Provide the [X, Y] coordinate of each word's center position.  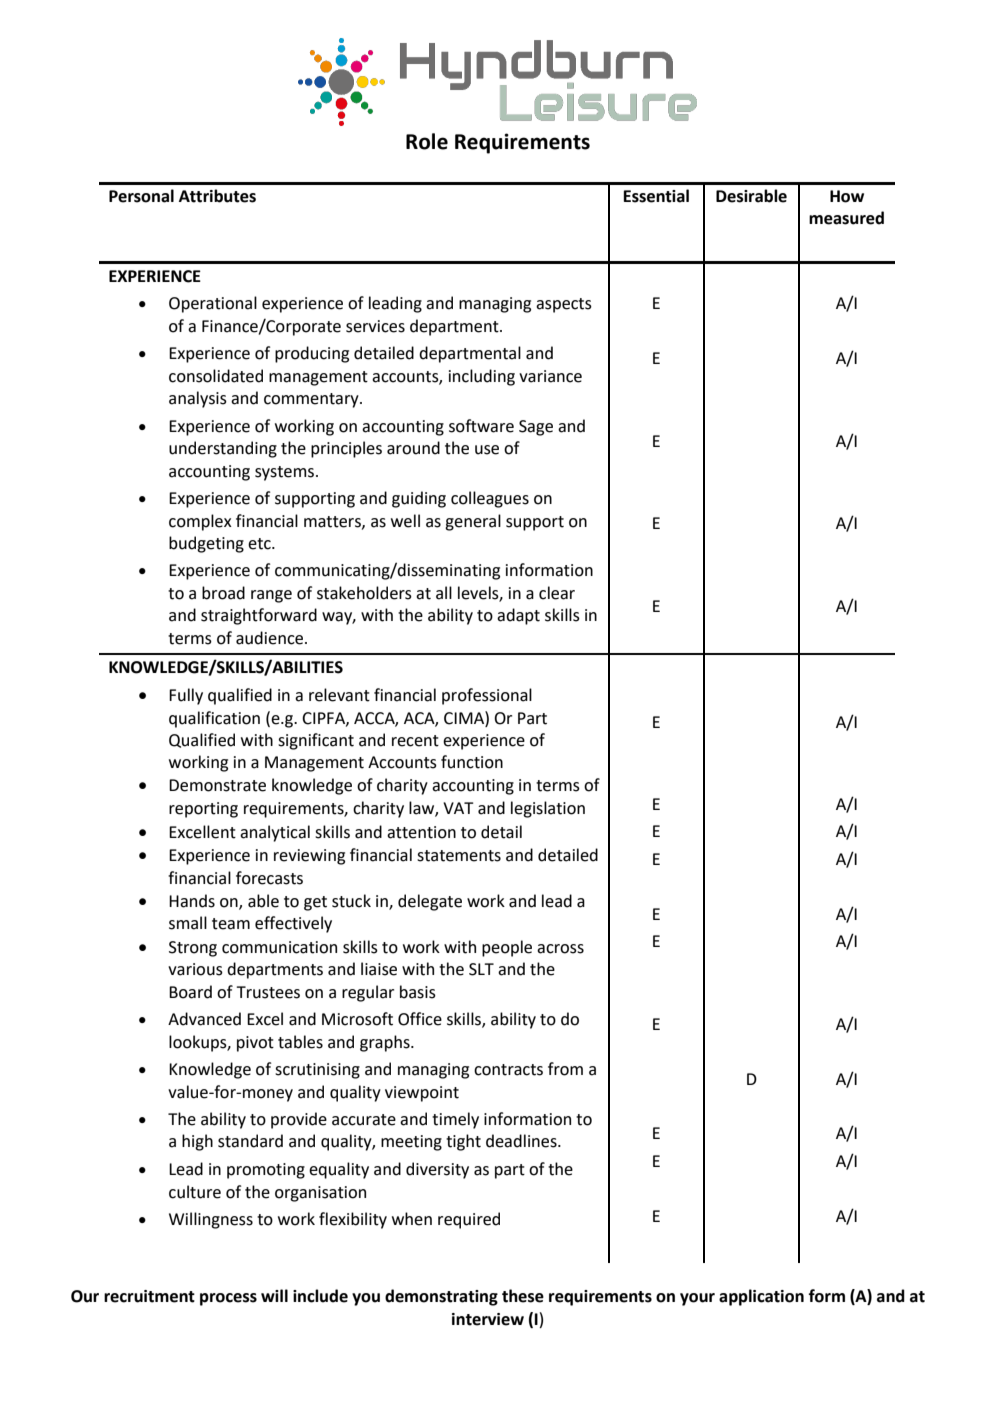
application [761, 1297]
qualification [214, 719]
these [523, 1296]
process [228, 1299]
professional [487, 696]
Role [427, 141]
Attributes [217, 196]
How [847, 196]
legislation [548, 809]
